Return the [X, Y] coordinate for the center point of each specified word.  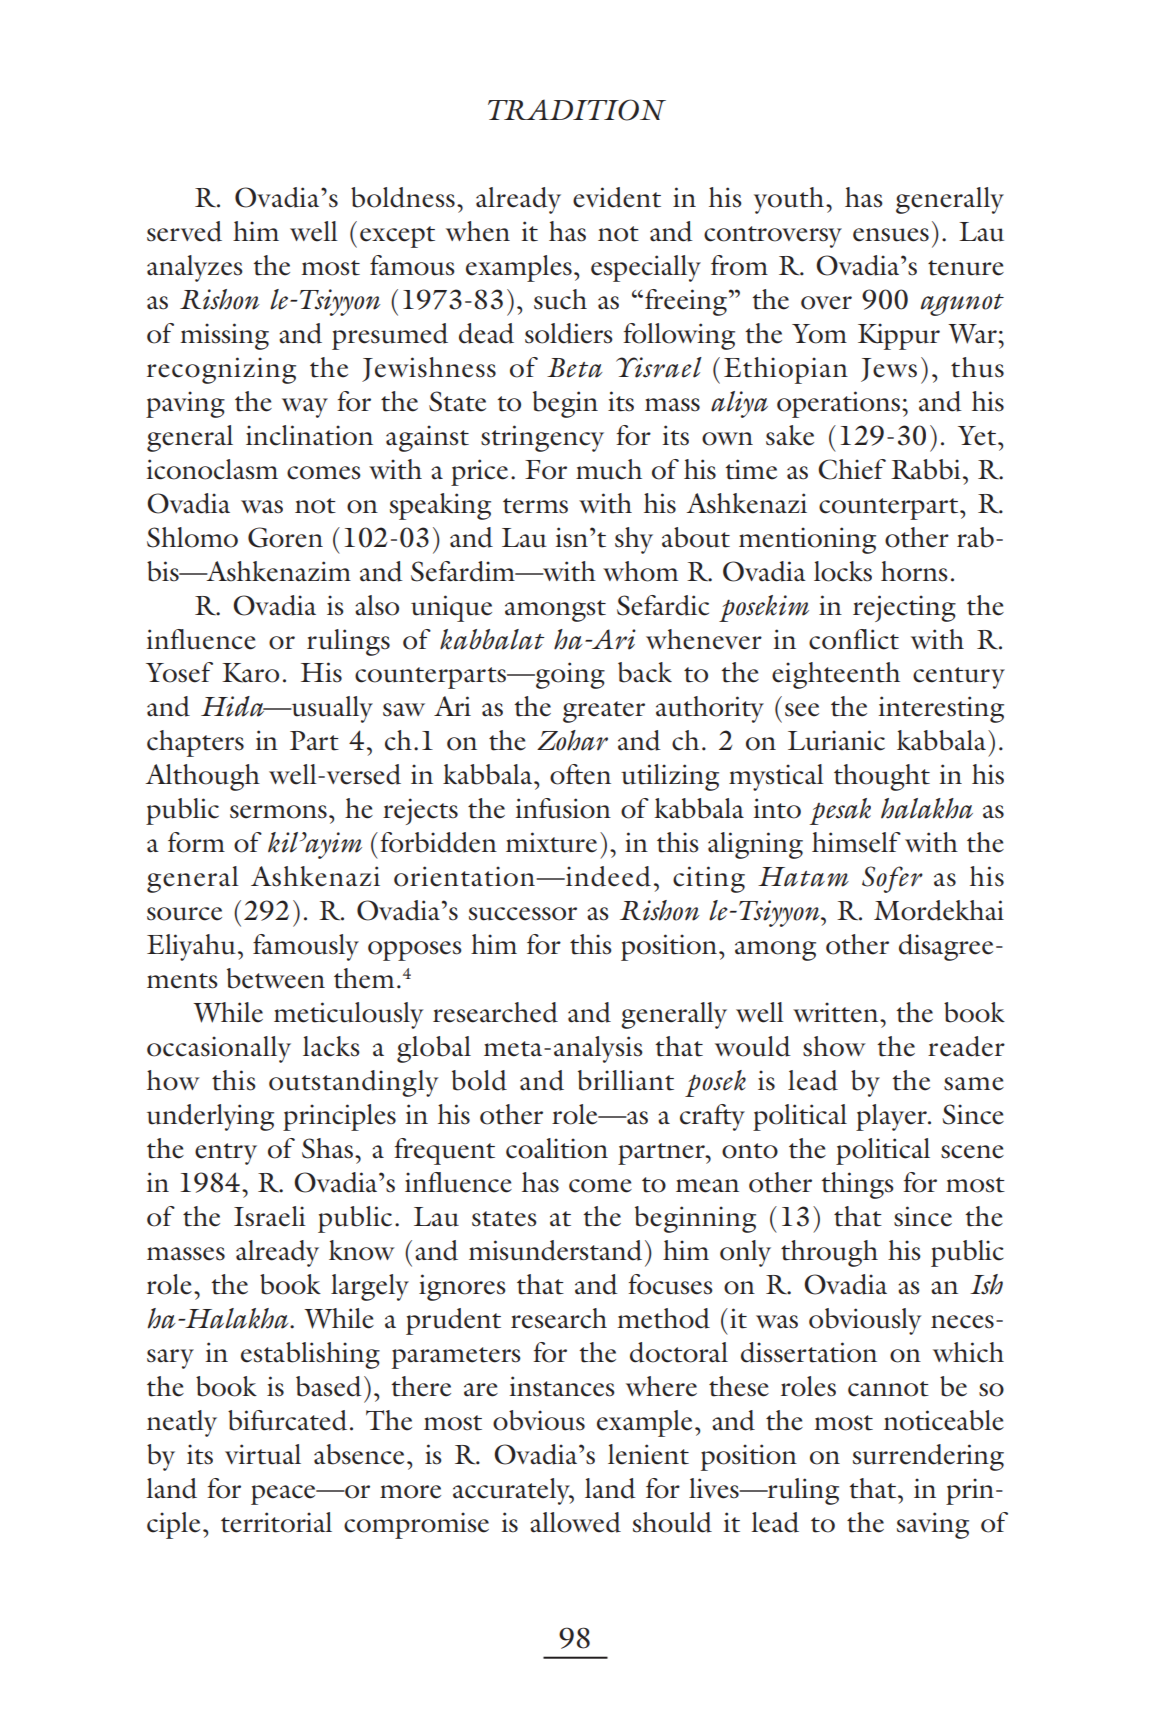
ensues [891, 235]
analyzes [195, 268]
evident [617, 197]
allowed [575, 1522]
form [196, 842]
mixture [551, 842]
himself [856, 842]
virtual [263, 1454]
